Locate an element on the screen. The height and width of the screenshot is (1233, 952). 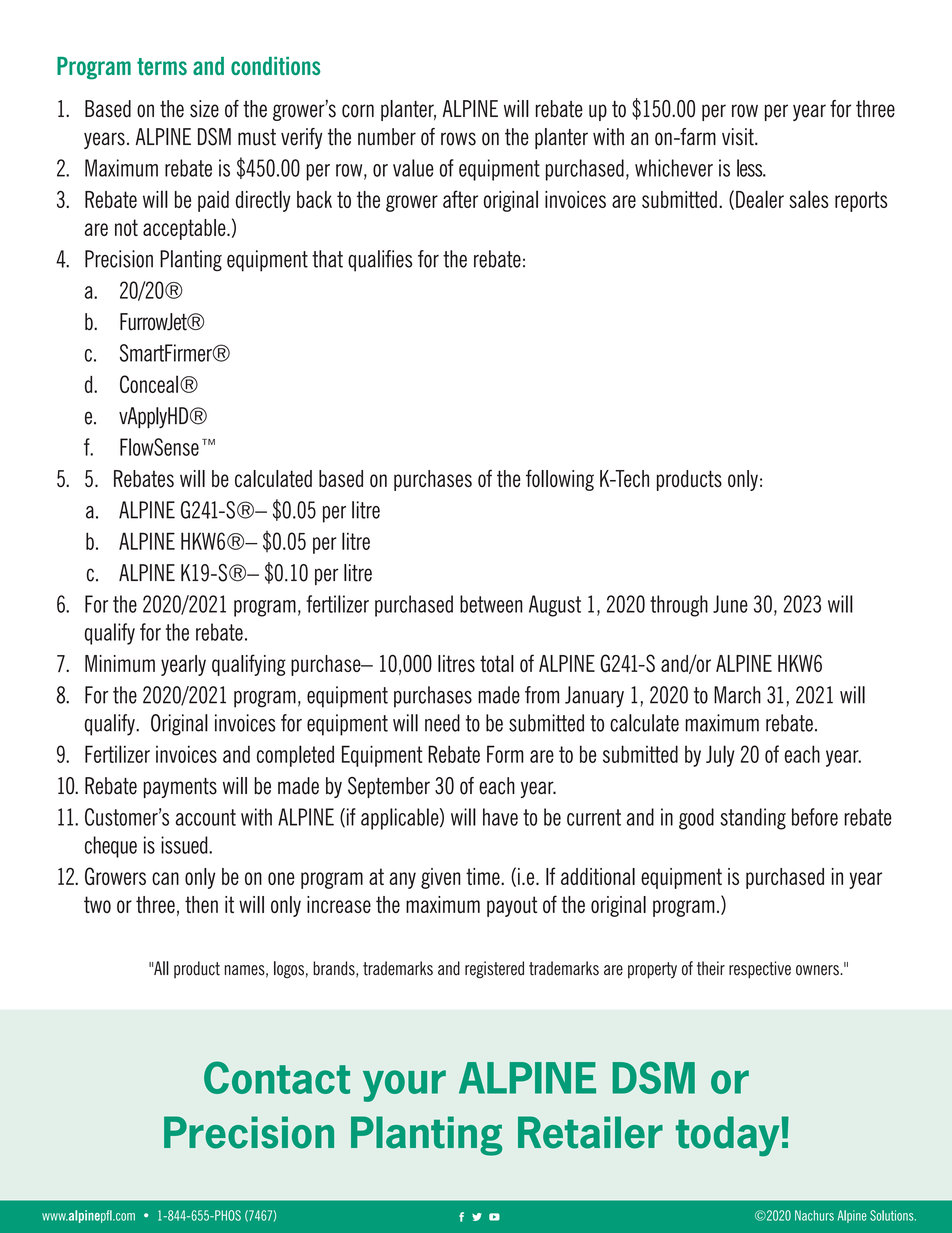
following is located at coordinates (560, 480).
